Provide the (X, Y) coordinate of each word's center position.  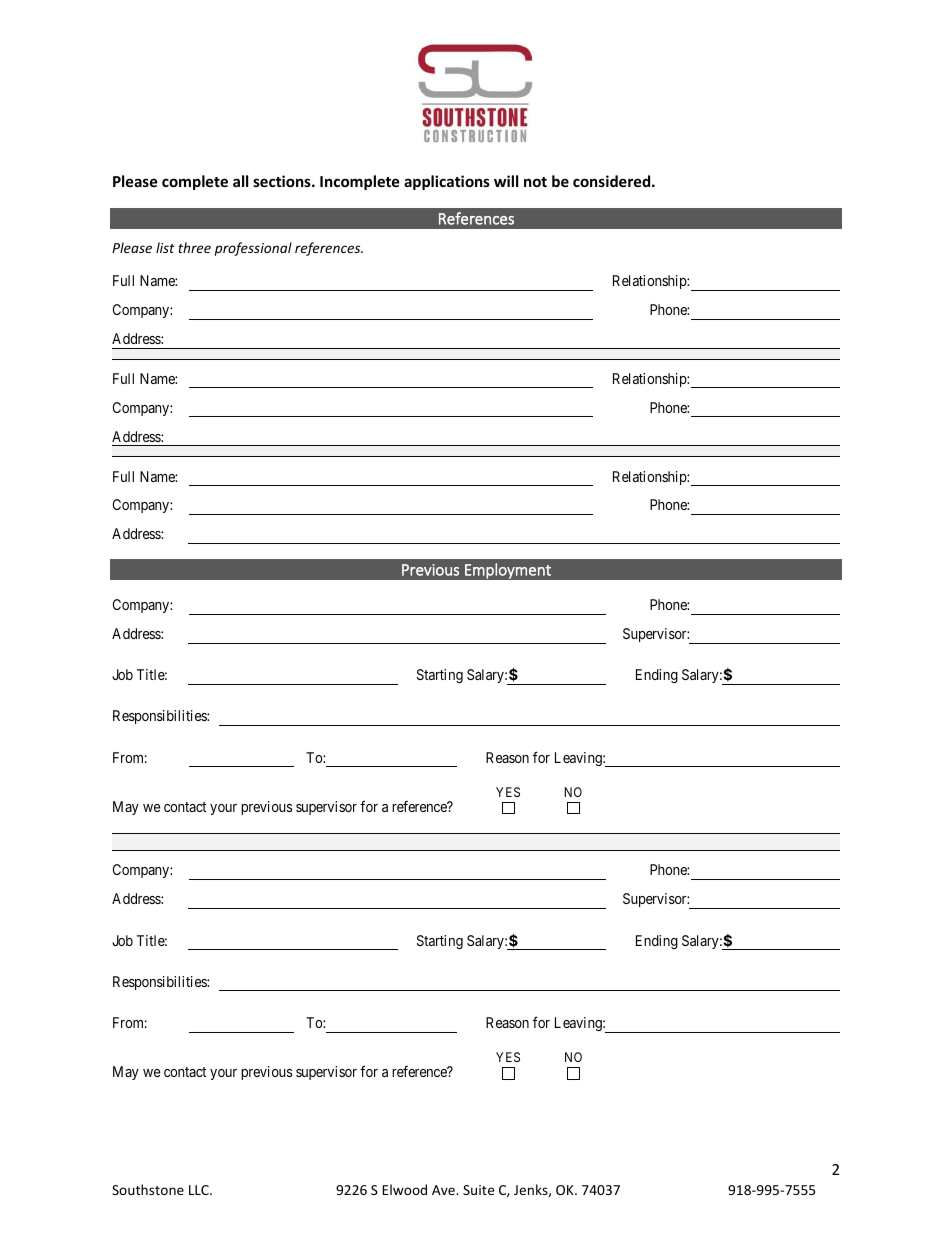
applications (447, 182)
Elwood (404, 1189)
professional (253, 249)
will (506, 181)
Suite (478, 1190)
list (165, 247)
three (194, 247)
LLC (200, 1190)
